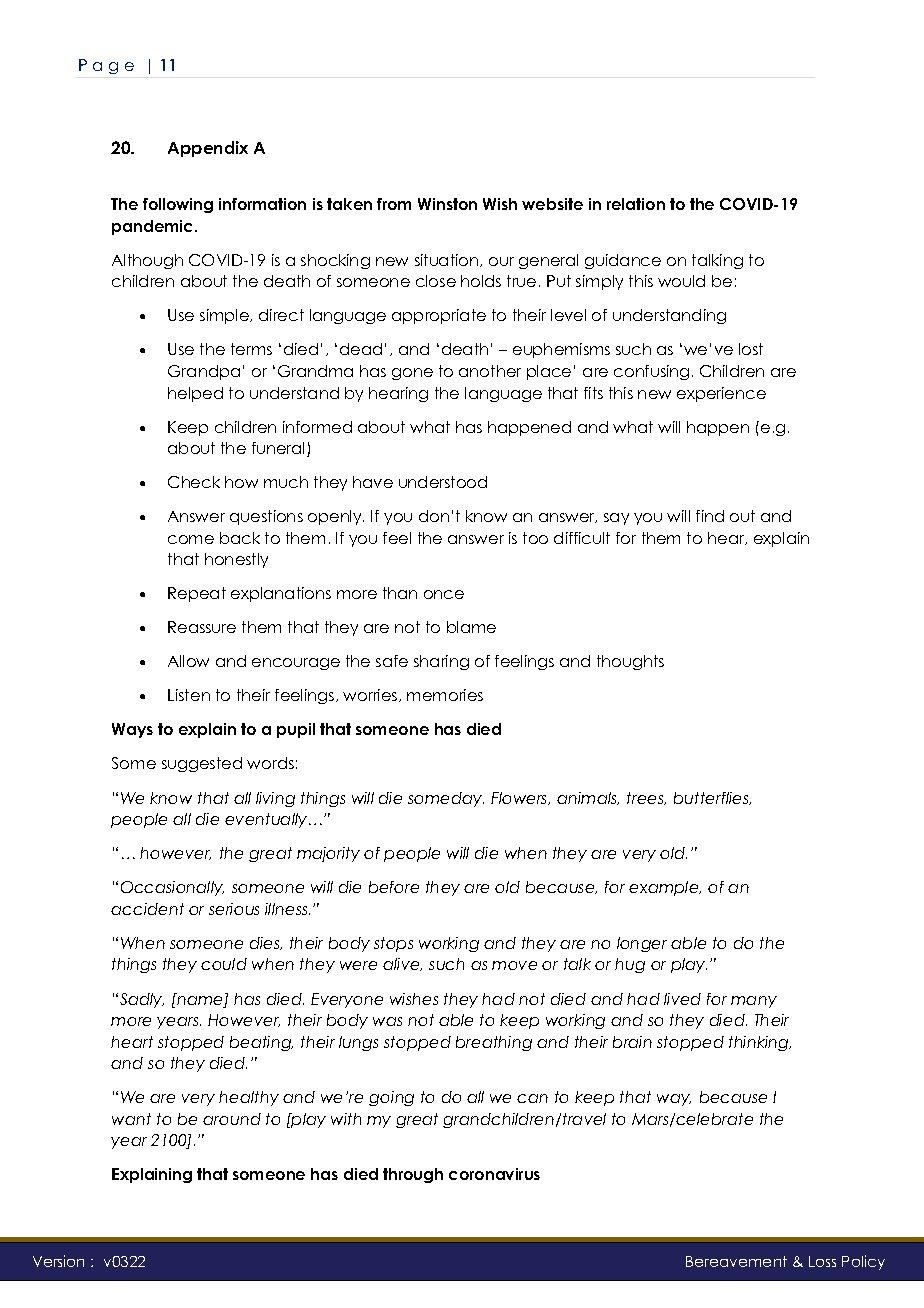 The height and width of the document is (1308, 924). What do you see at coordinates (514, 965) in the document?
I see `move` at bounding box center [514, 965].
